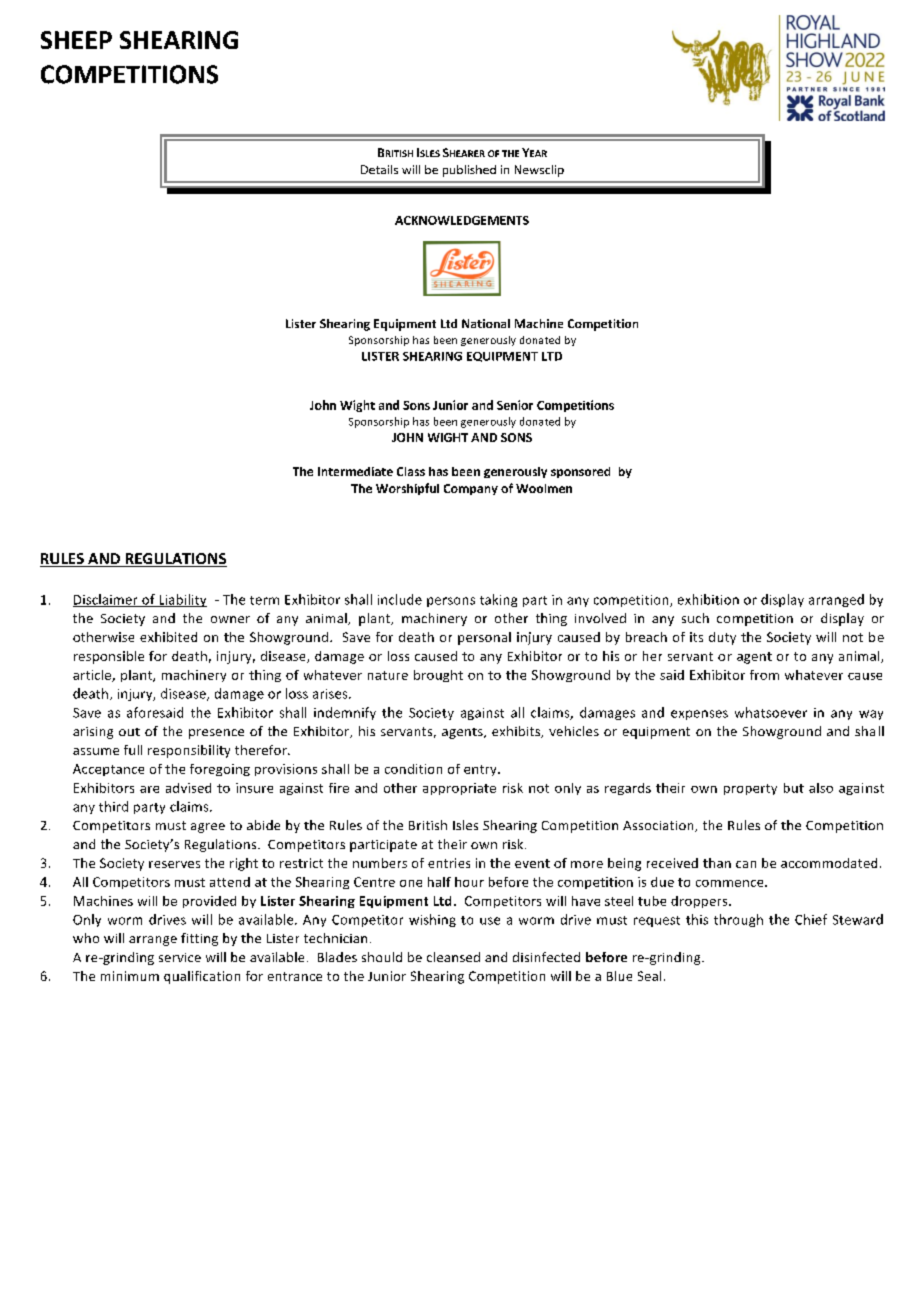  I want to click on ACKNOWLEDGEMENTS, so click(462, 220).
